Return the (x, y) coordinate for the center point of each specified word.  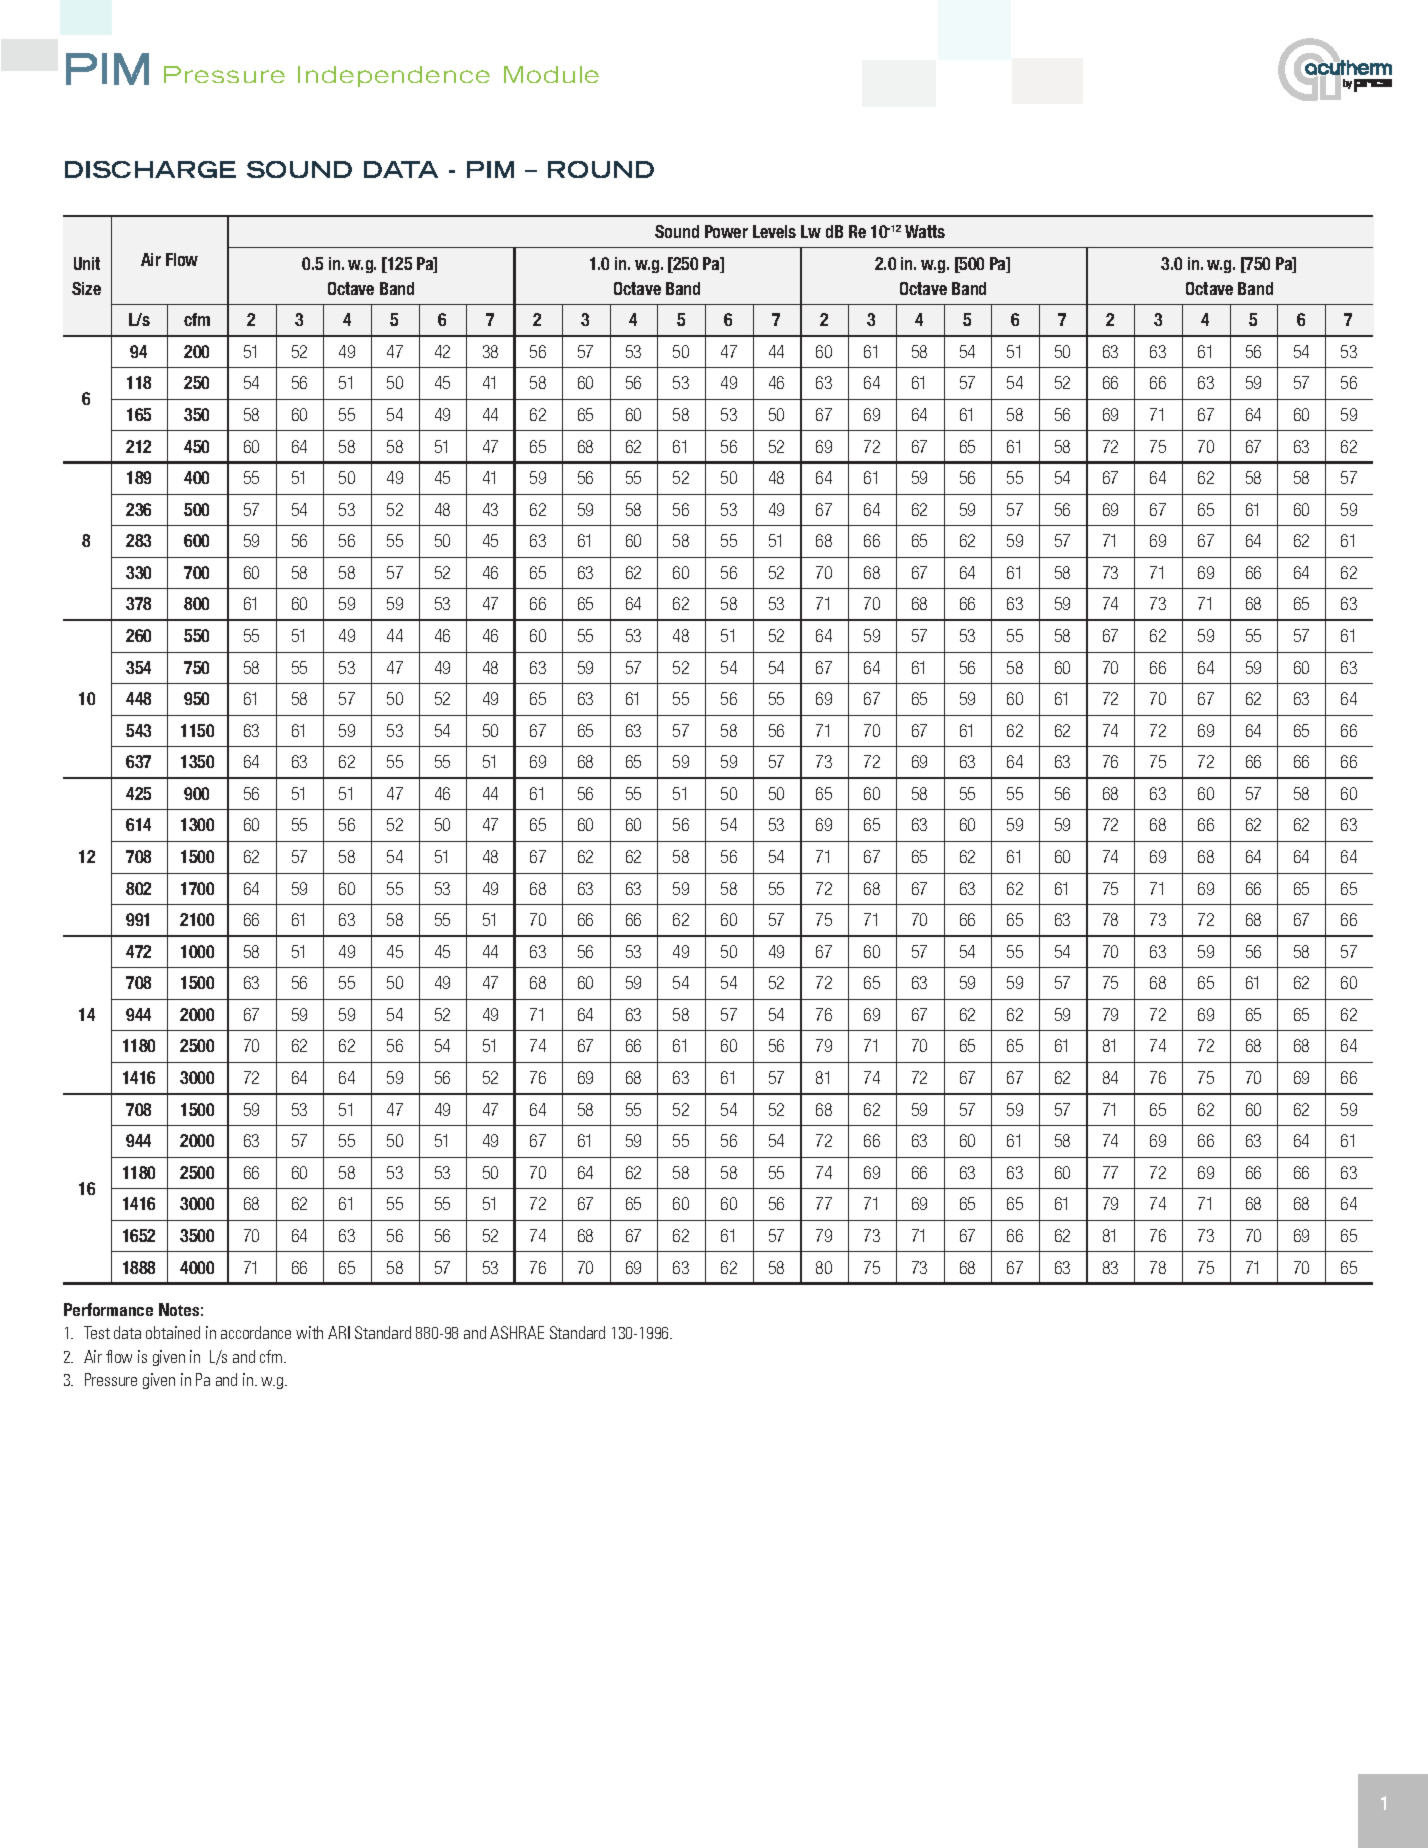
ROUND (601, 169)
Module (551, 74)
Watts (925, 231)
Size (86, 288)
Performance (108, 1309)
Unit (87, 263)
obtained (173, 1332)
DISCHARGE (150, 169)
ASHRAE (517, 1332)
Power (726, 231)
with (309, 1332)
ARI (339, 1332)
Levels (774, 231)
